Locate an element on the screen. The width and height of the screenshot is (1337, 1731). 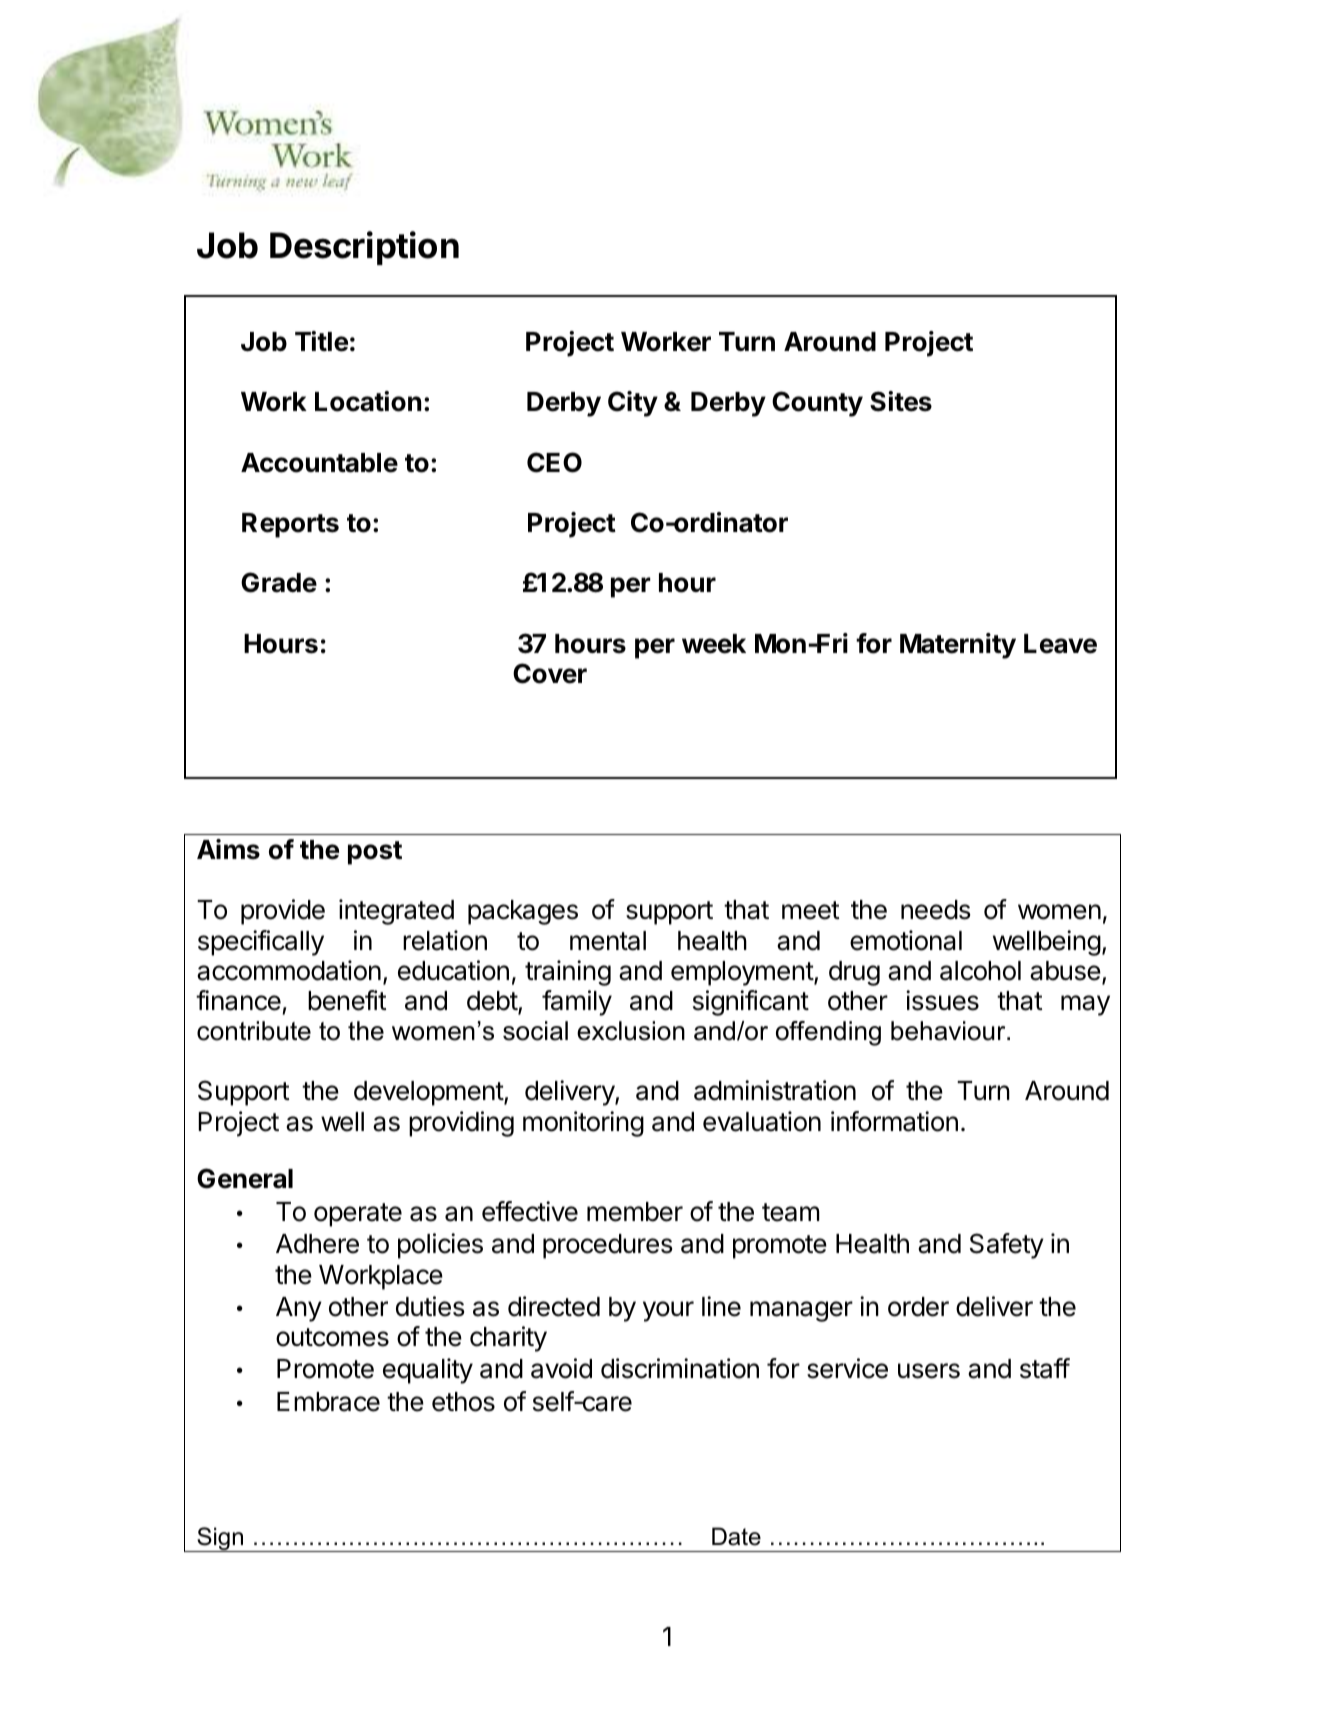
monitoring is located at coordinates (583, 1124).
